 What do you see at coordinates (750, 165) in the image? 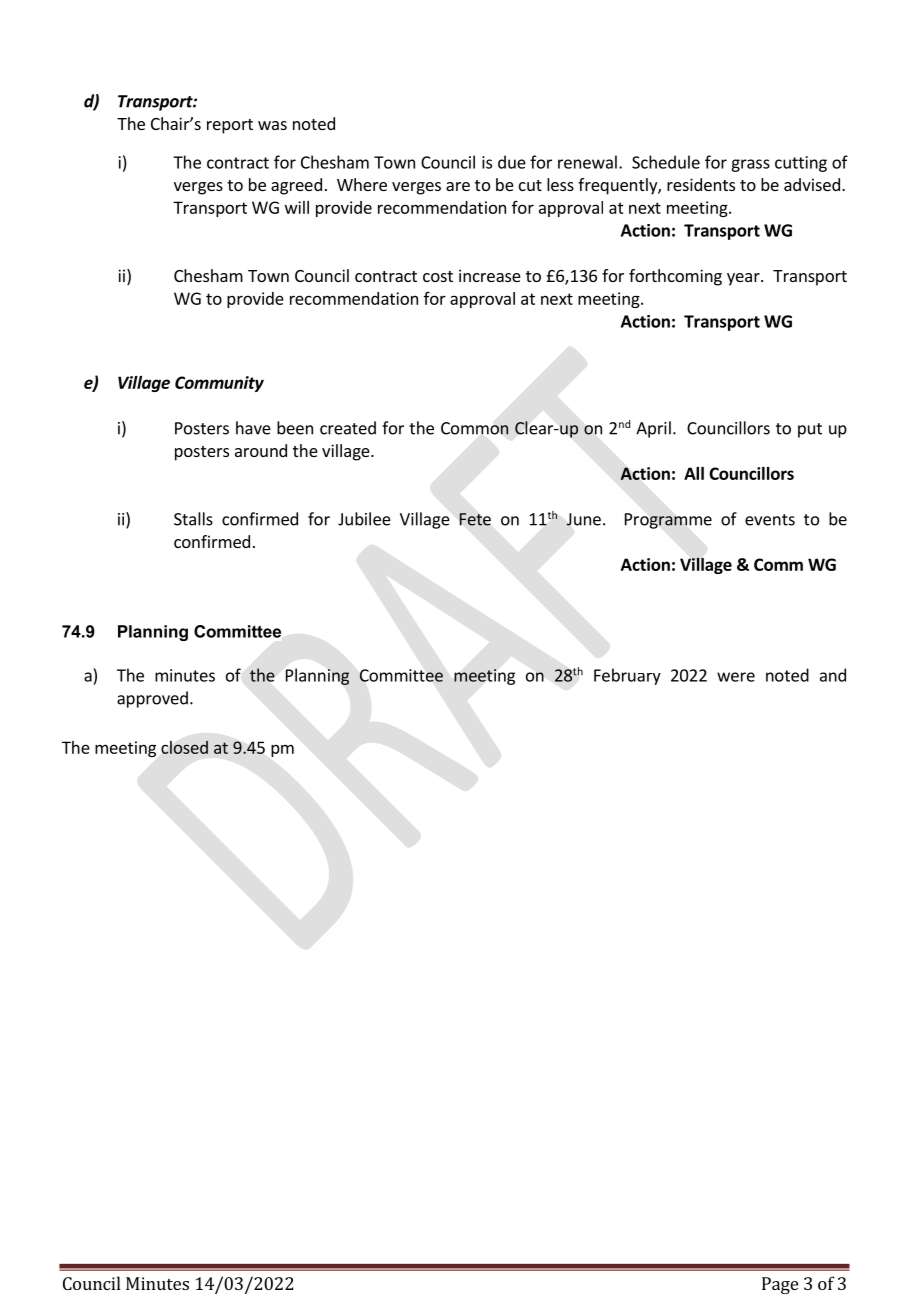
I see `grass` at bounding box center [750, 165].
